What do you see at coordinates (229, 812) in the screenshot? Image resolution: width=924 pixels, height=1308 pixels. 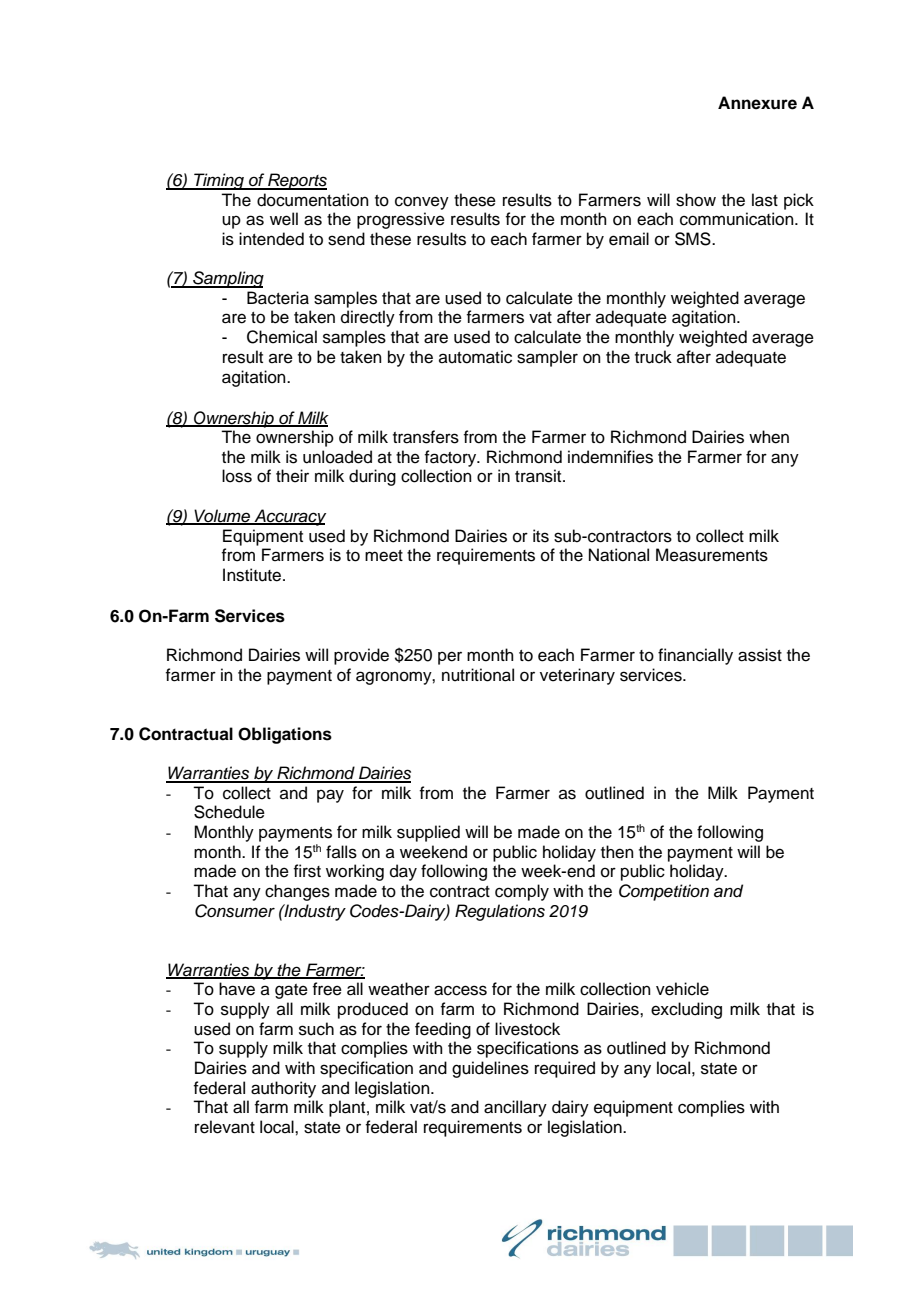 I see `Schedule` at bounding box center [229, 812].
